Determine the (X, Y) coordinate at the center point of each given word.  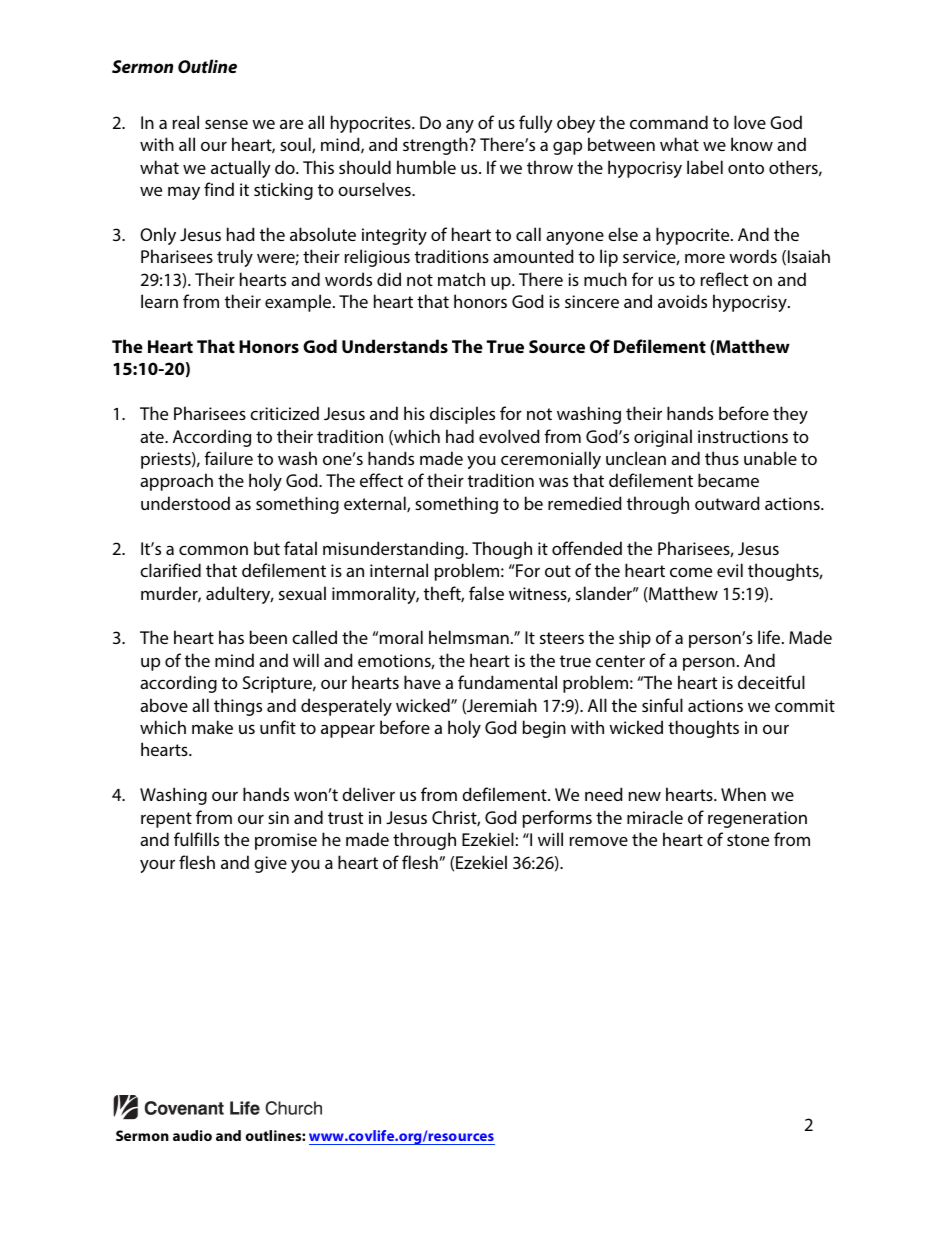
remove (598, 841)
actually (241, 169)
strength (435, 146)
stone (748, 840)
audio (192, 1135)
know (752, 144)
